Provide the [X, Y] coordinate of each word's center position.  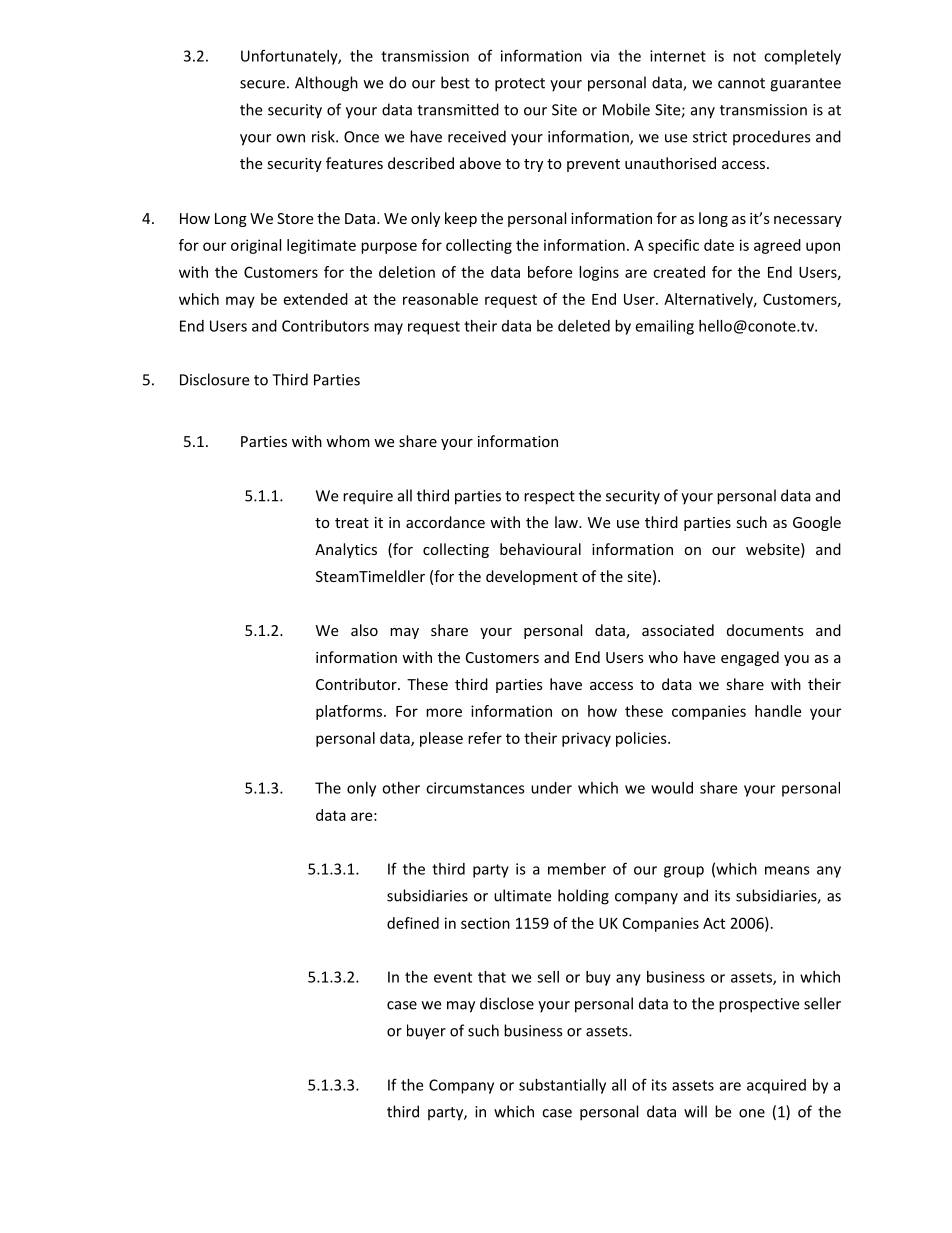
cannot [741, 83]
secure [262, 84]
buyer [426, 1032]
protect [520, 85]
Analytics [346, 550]
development [532, 577]
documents [765, 630]
